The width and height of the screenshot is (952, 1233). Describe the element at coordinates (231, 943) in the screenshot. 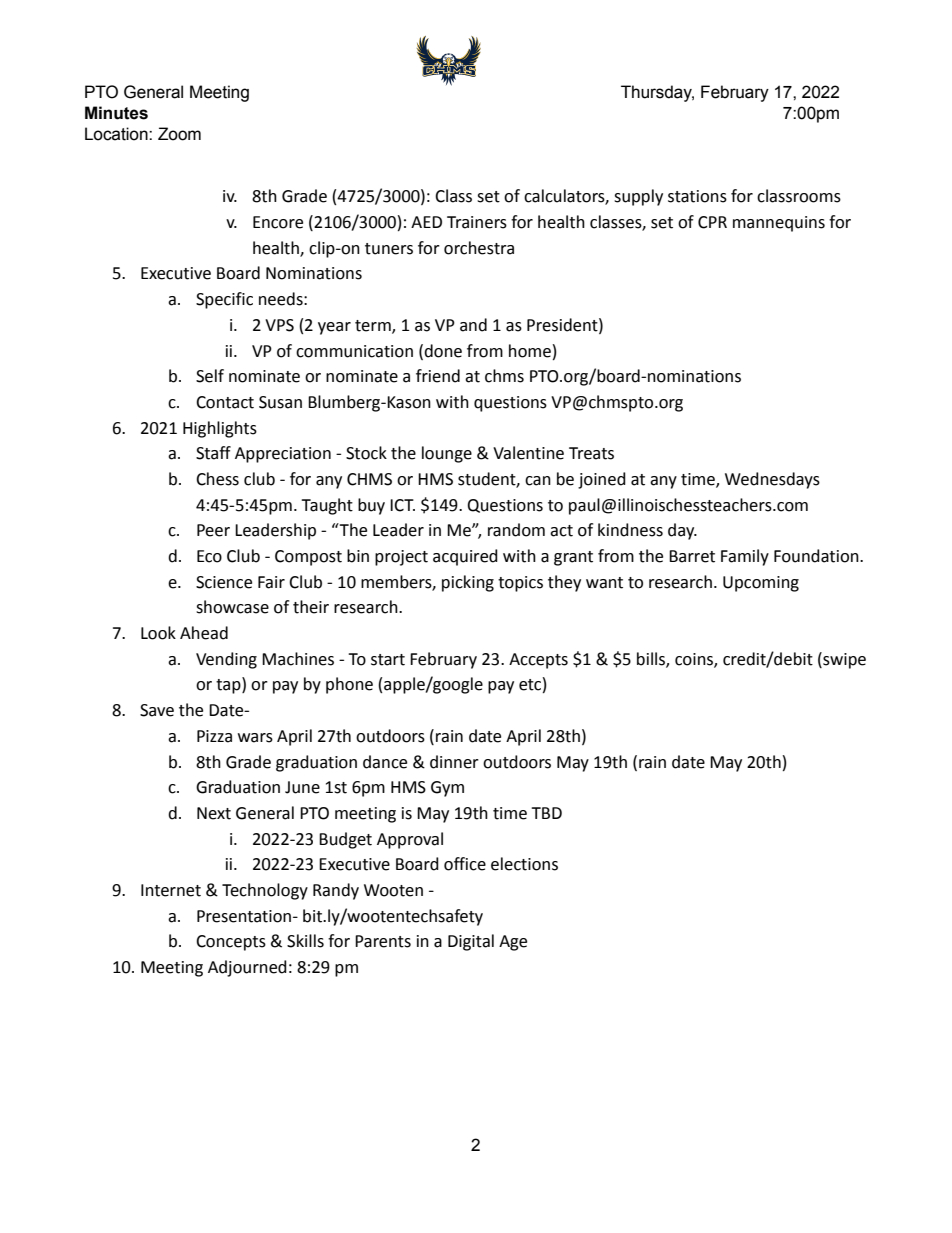

I see `Concepts` at that location.
